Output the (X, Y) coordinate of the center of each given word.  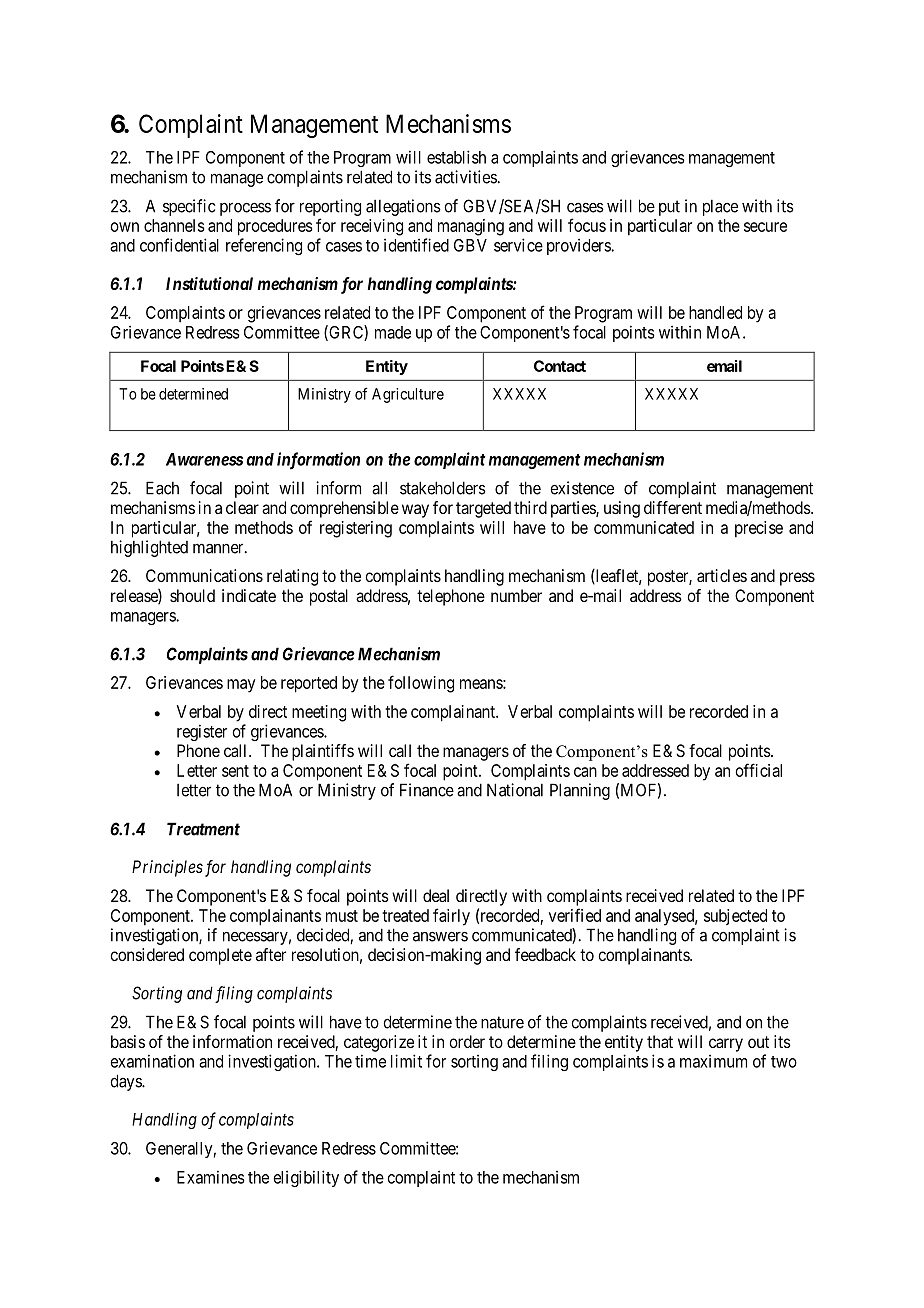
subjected (735, 917)
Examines (211, 1177)
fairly (451, 917)
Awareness (204, 459)
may (241, 686)
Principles (167, 868)
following (421, 684)
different (673, 507)
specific (189, 207)
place (720, 207)
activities (466, 177)
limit (406, 1061)
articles (722, 575)
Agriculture (408, 395)
